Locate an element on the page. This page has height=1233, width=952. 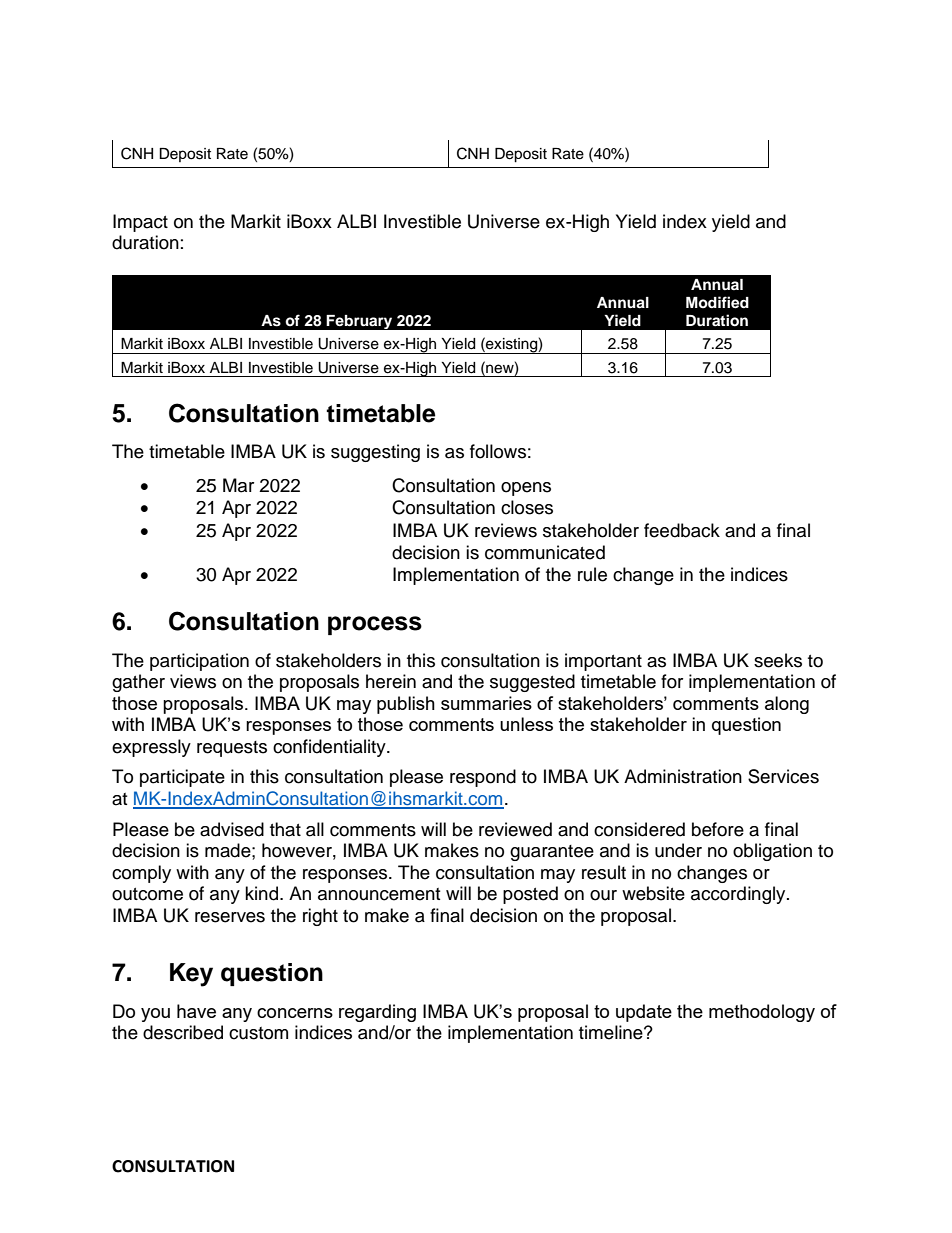
process is located at coordinates (375, 625).
